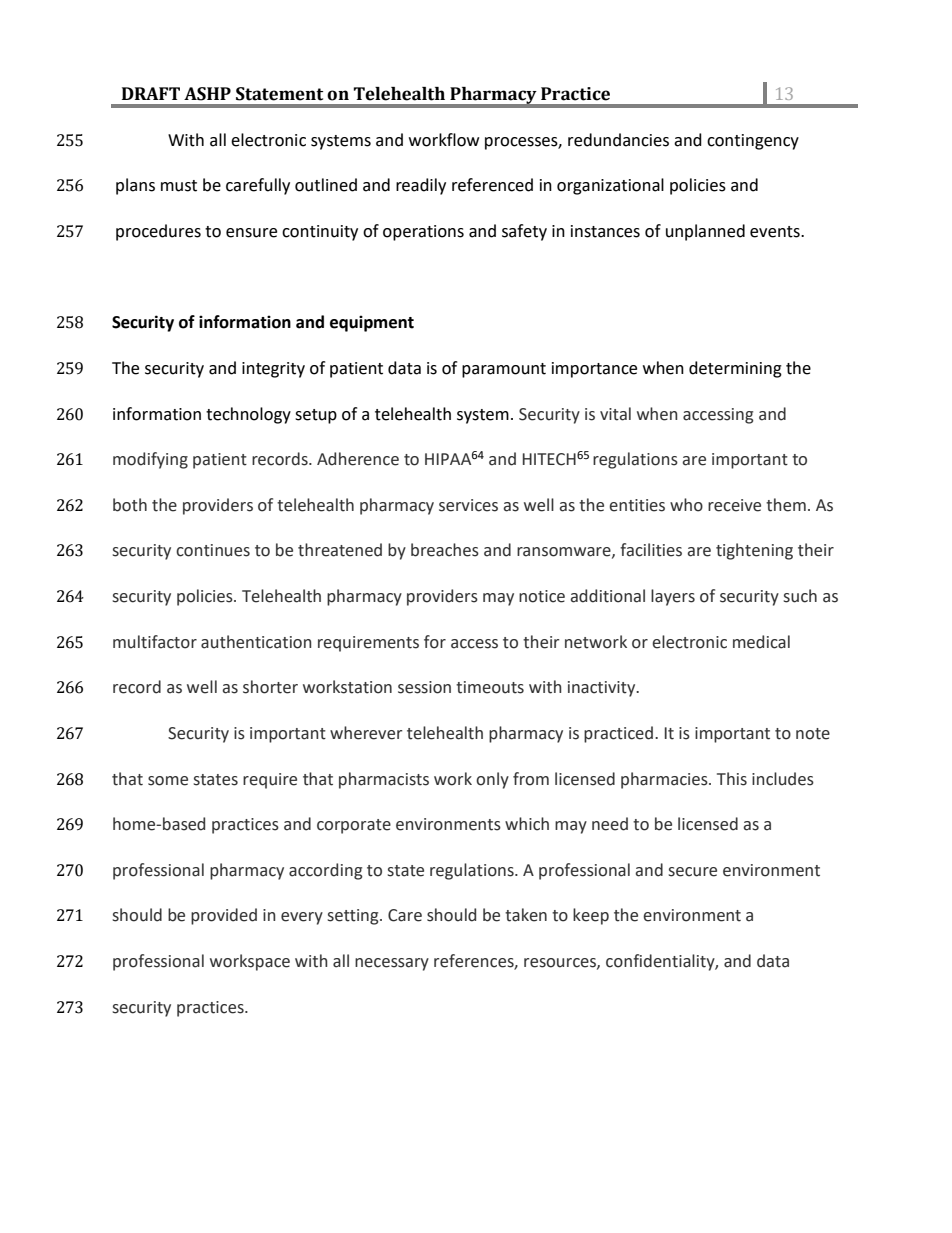 The width and height of the page is (952, 1233). I want to click on continues, so click(213, 550).
